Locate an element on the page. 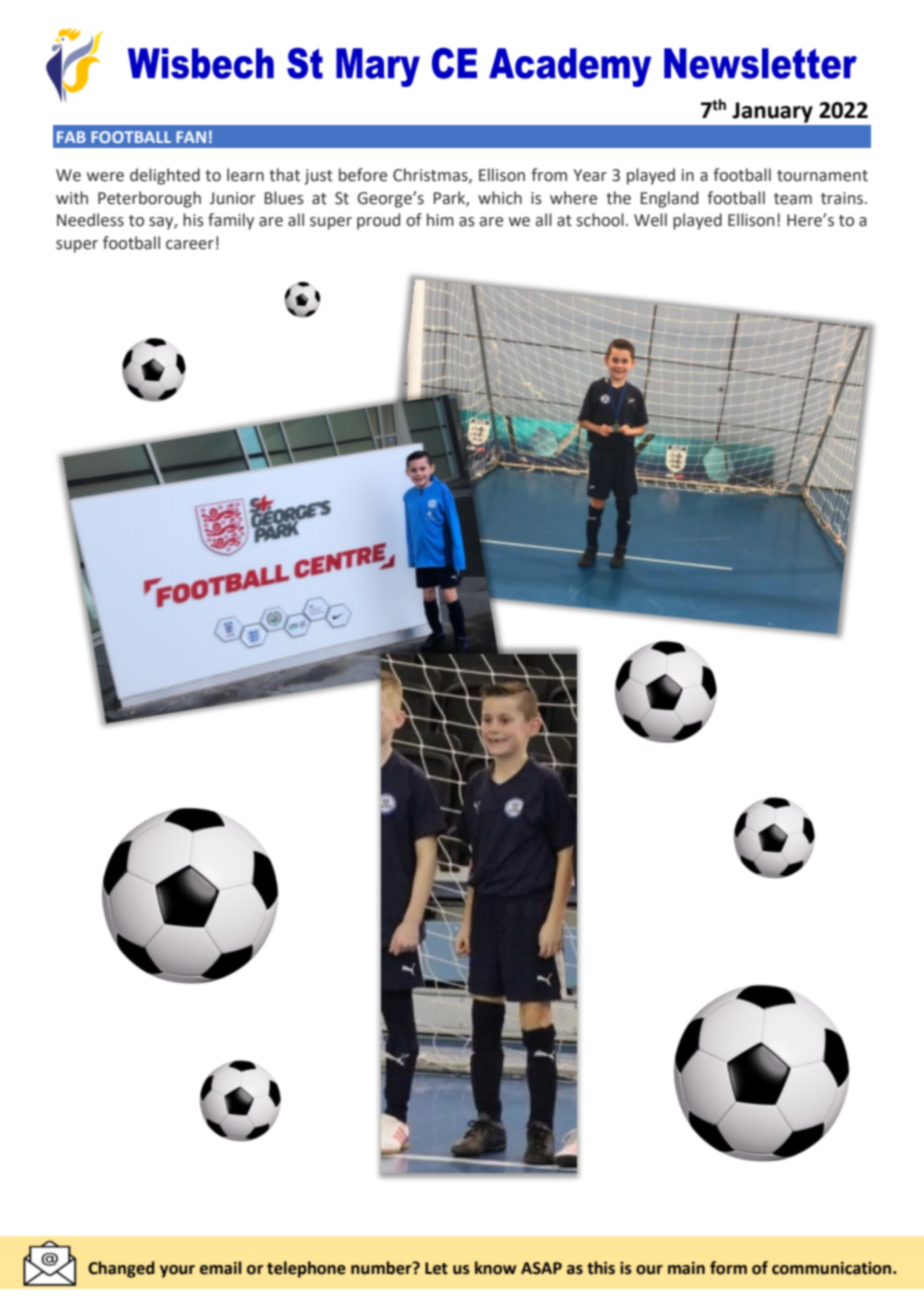  delighted is located at coordinates (165, 176).
